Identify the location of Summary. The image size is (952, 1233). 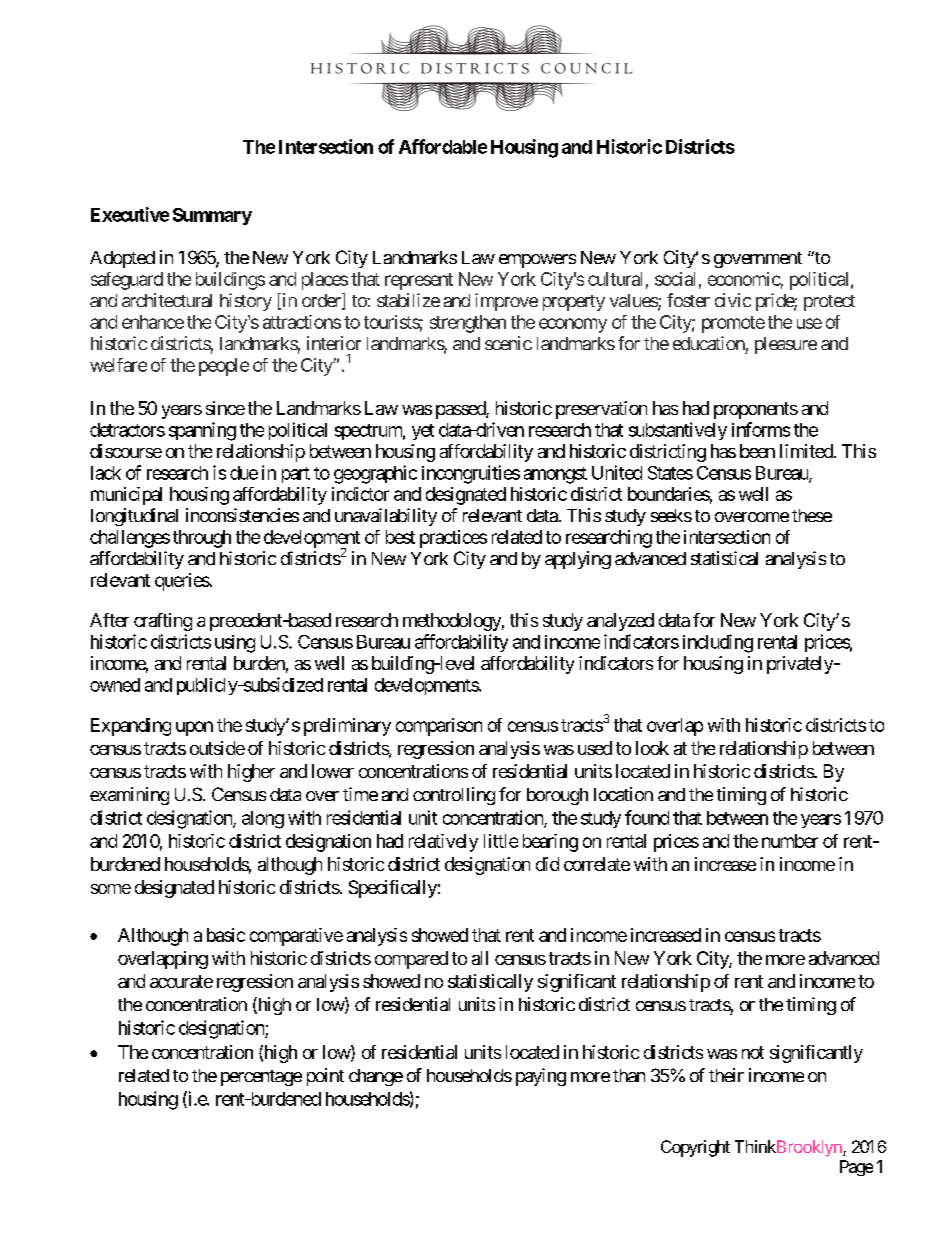
(212, 216).
